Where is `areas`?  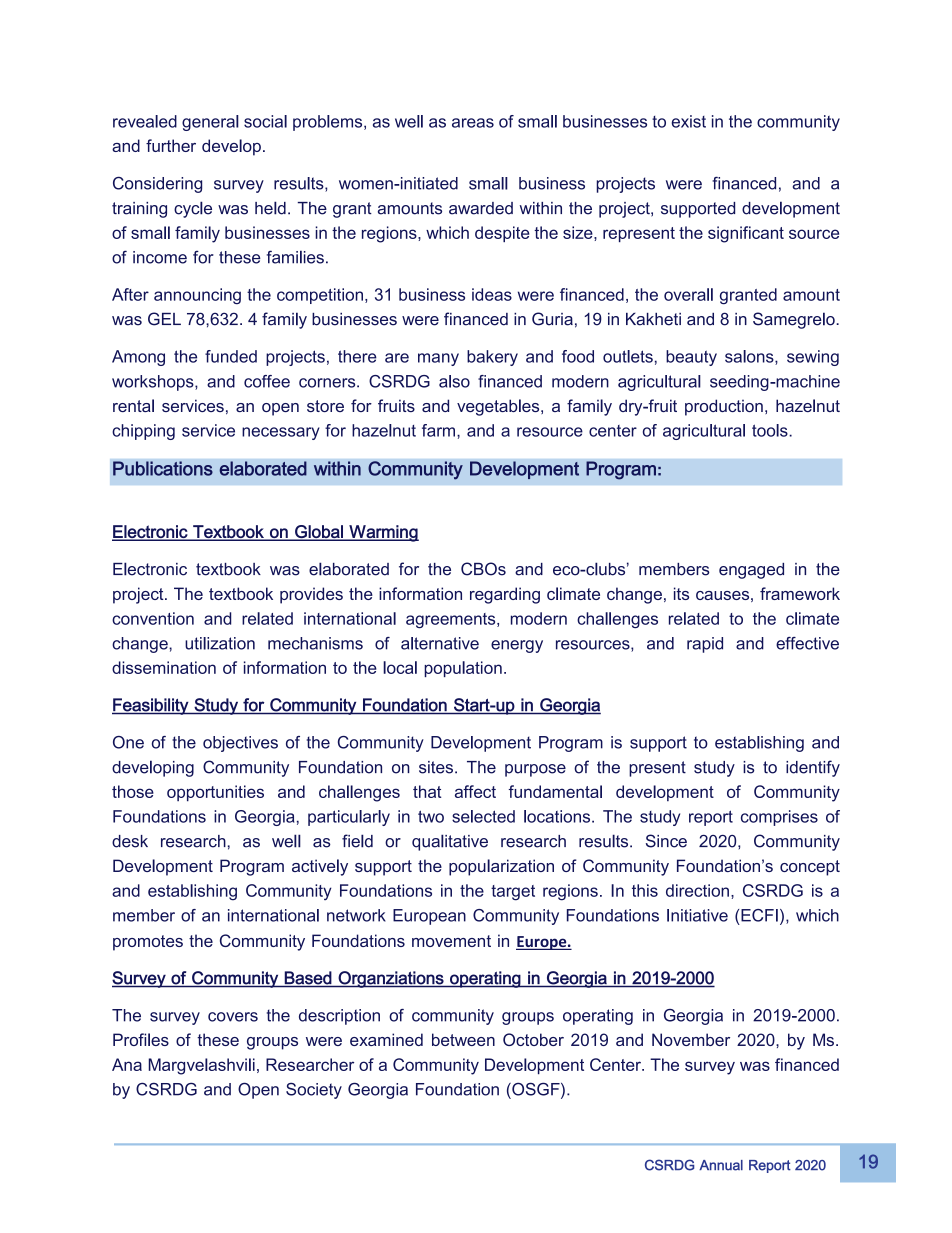 areas is located at coordinates (473, 123).
